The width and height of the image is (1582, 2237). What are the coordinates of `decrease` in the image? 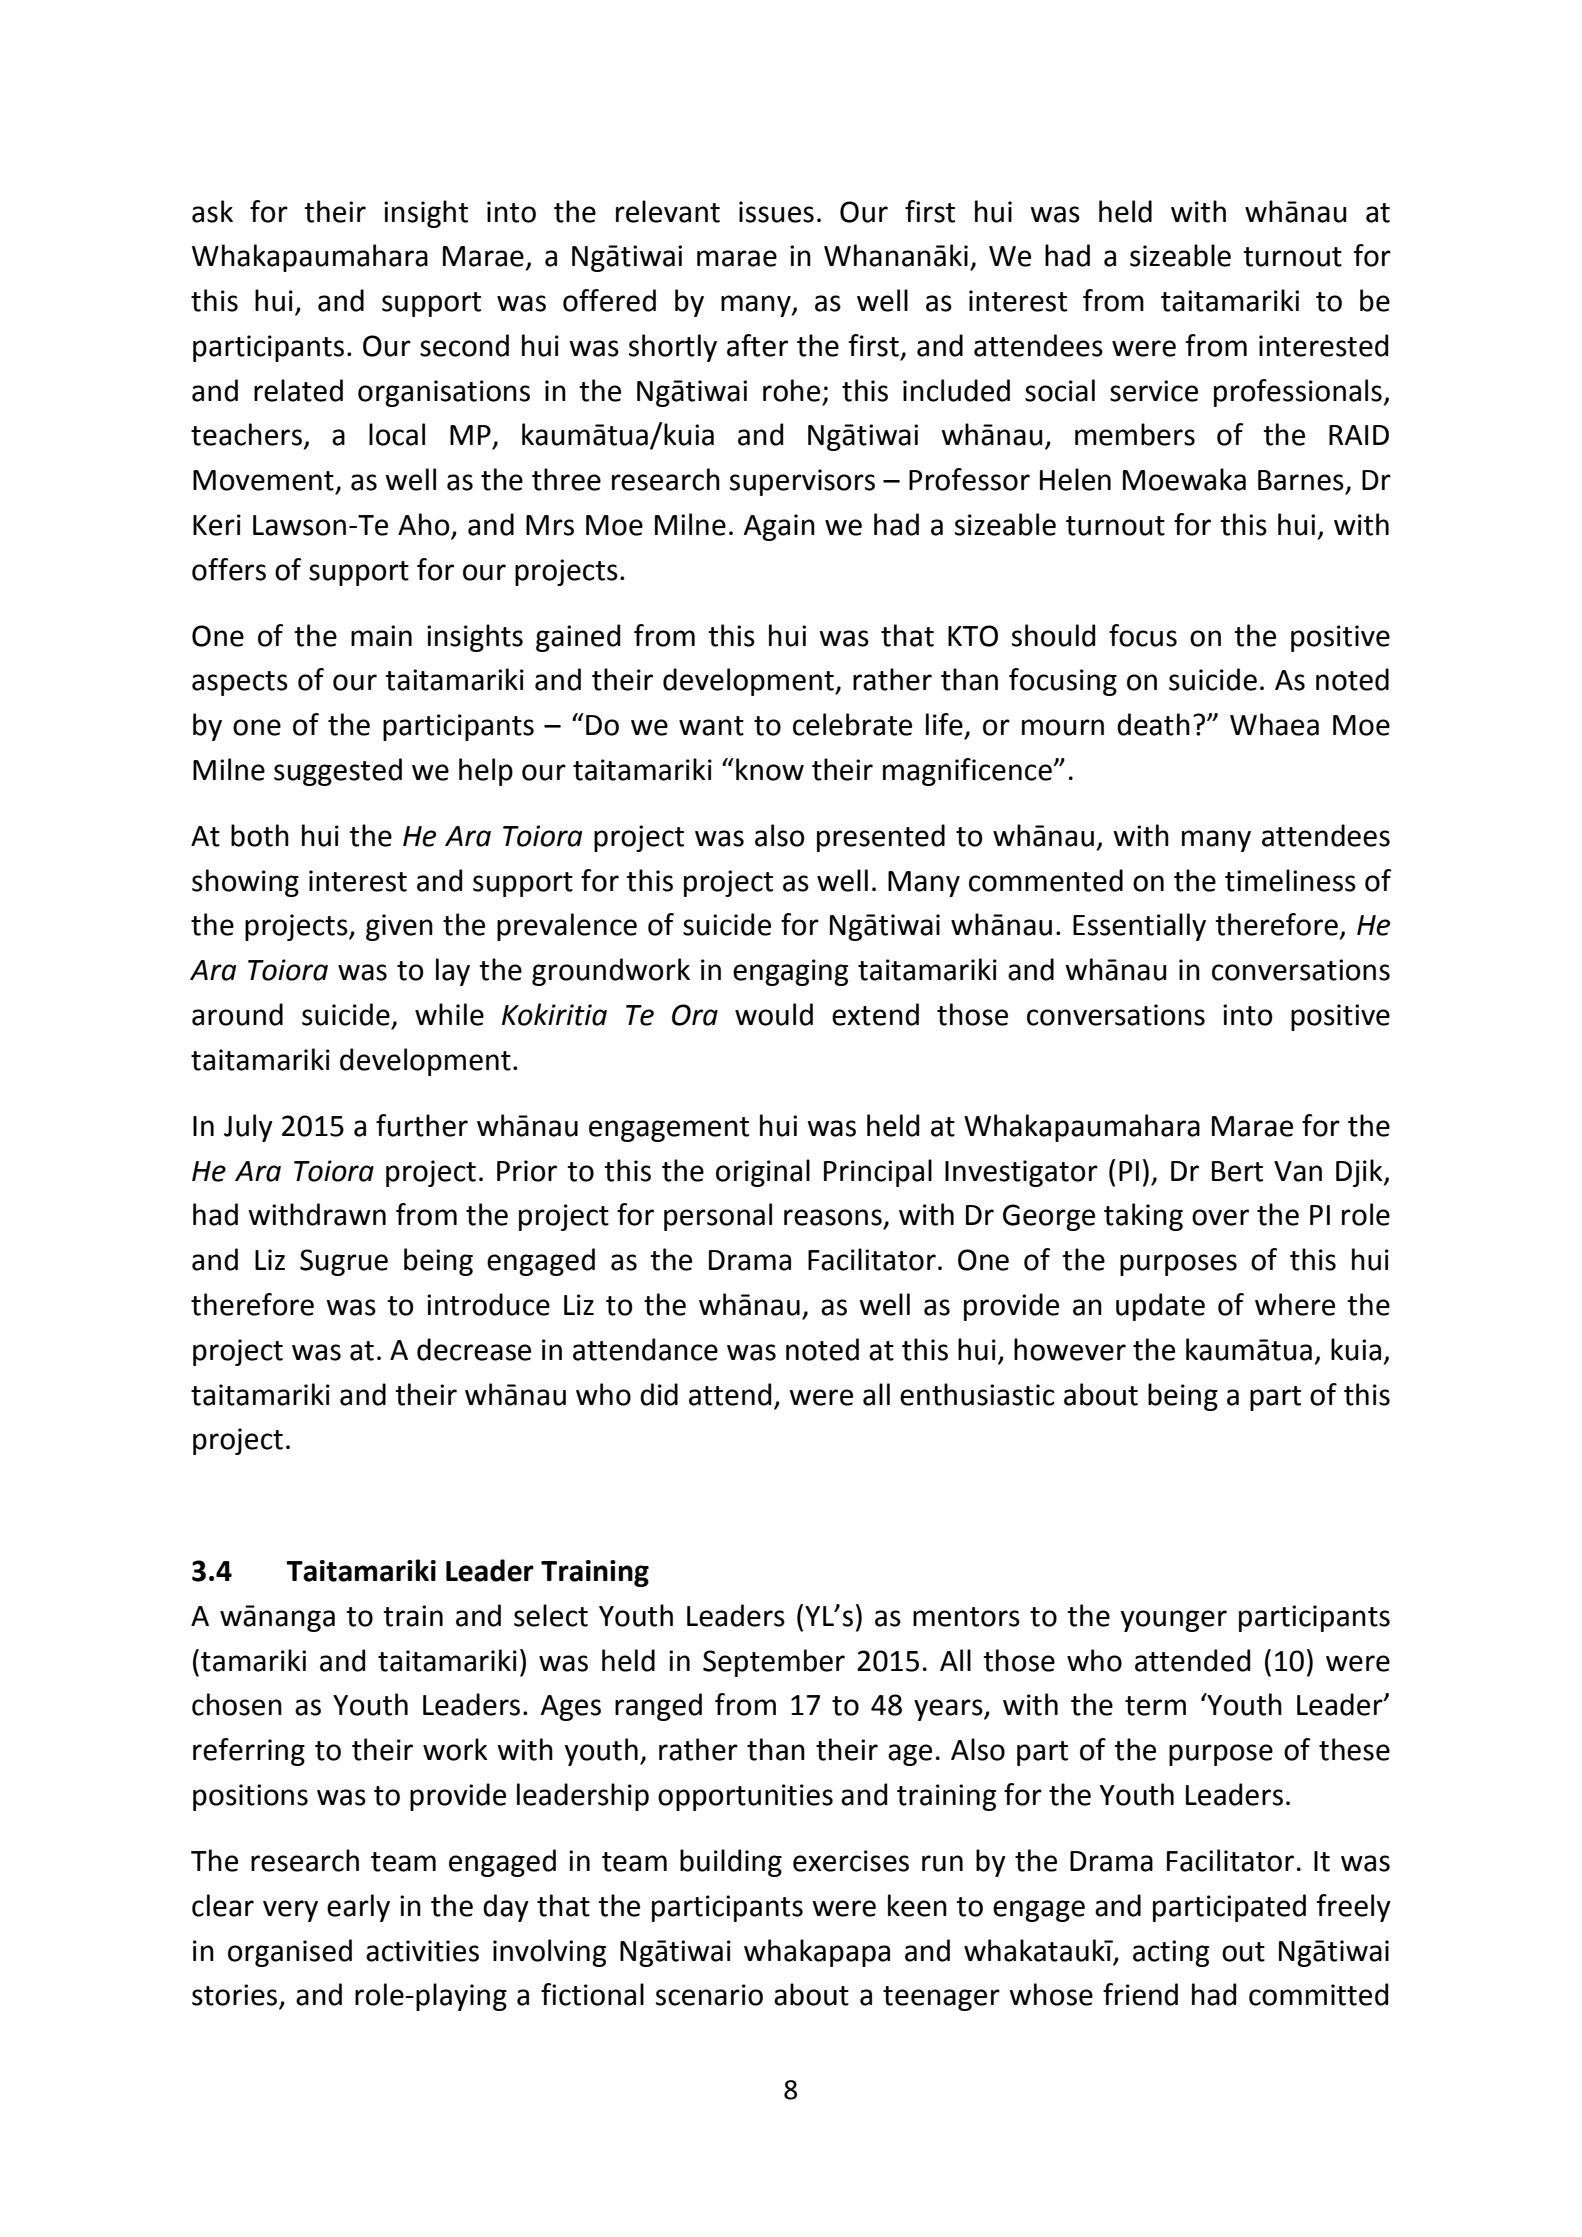 It's located at (474, 1349).
